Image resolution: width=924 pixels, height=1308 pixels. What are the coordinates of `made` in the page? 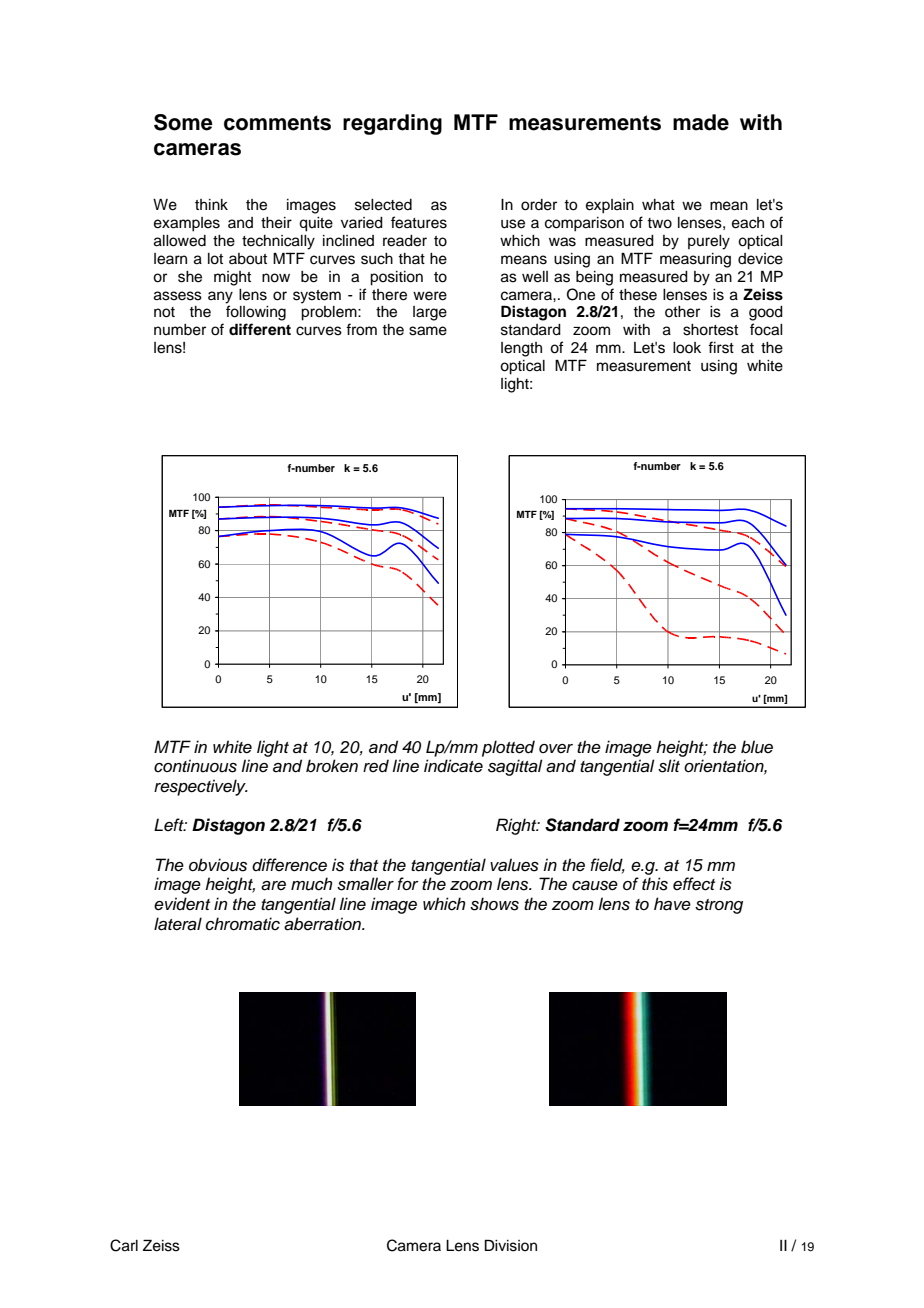 It's located at (701, 122).
